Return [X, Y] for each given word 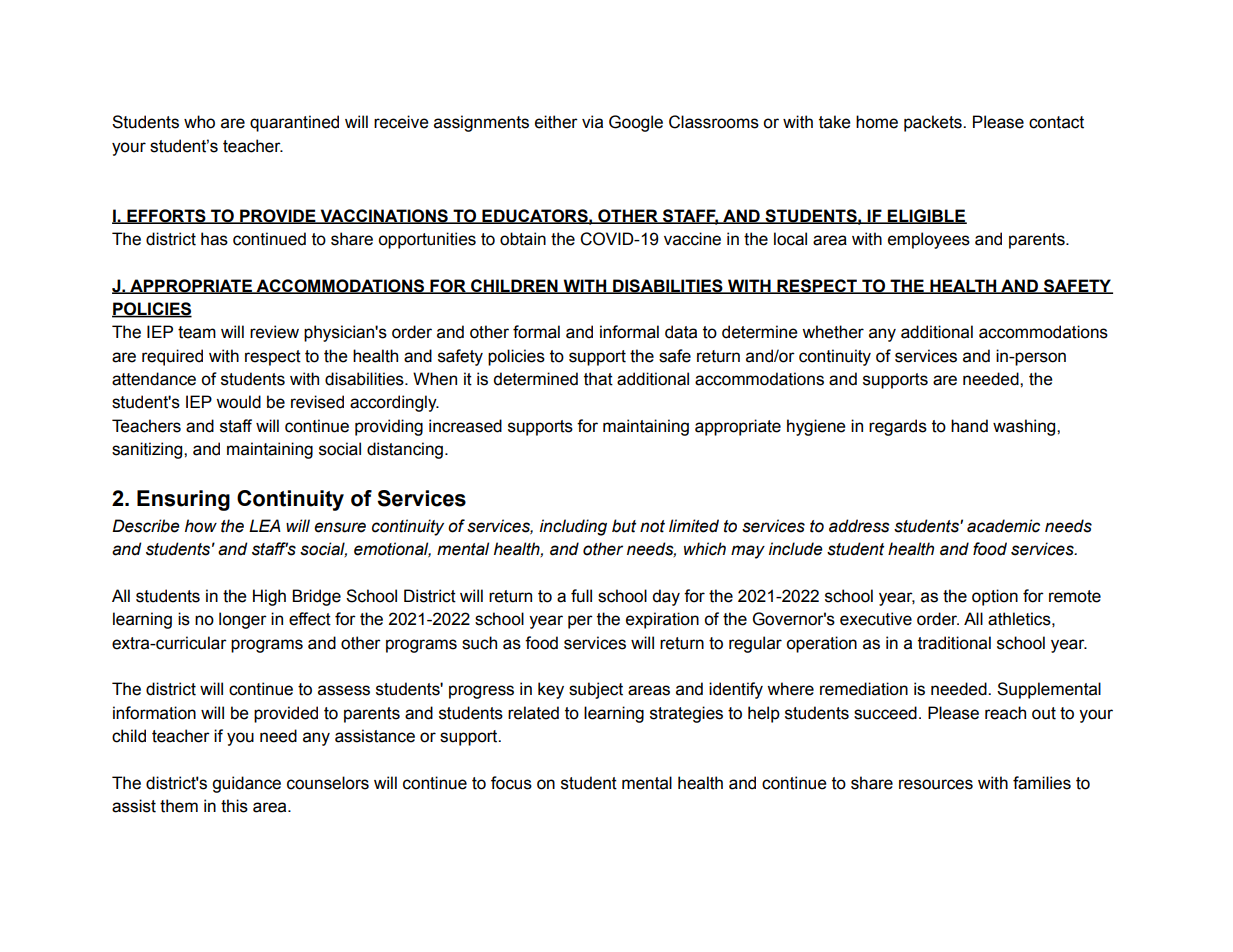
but [624, 526]
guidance [246, 784]
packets [934, 123]
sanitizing [148, 450]
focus [511, 783]
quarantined [294, 123]
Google [636, 123]
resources [936, 784]
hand [969, 426]
